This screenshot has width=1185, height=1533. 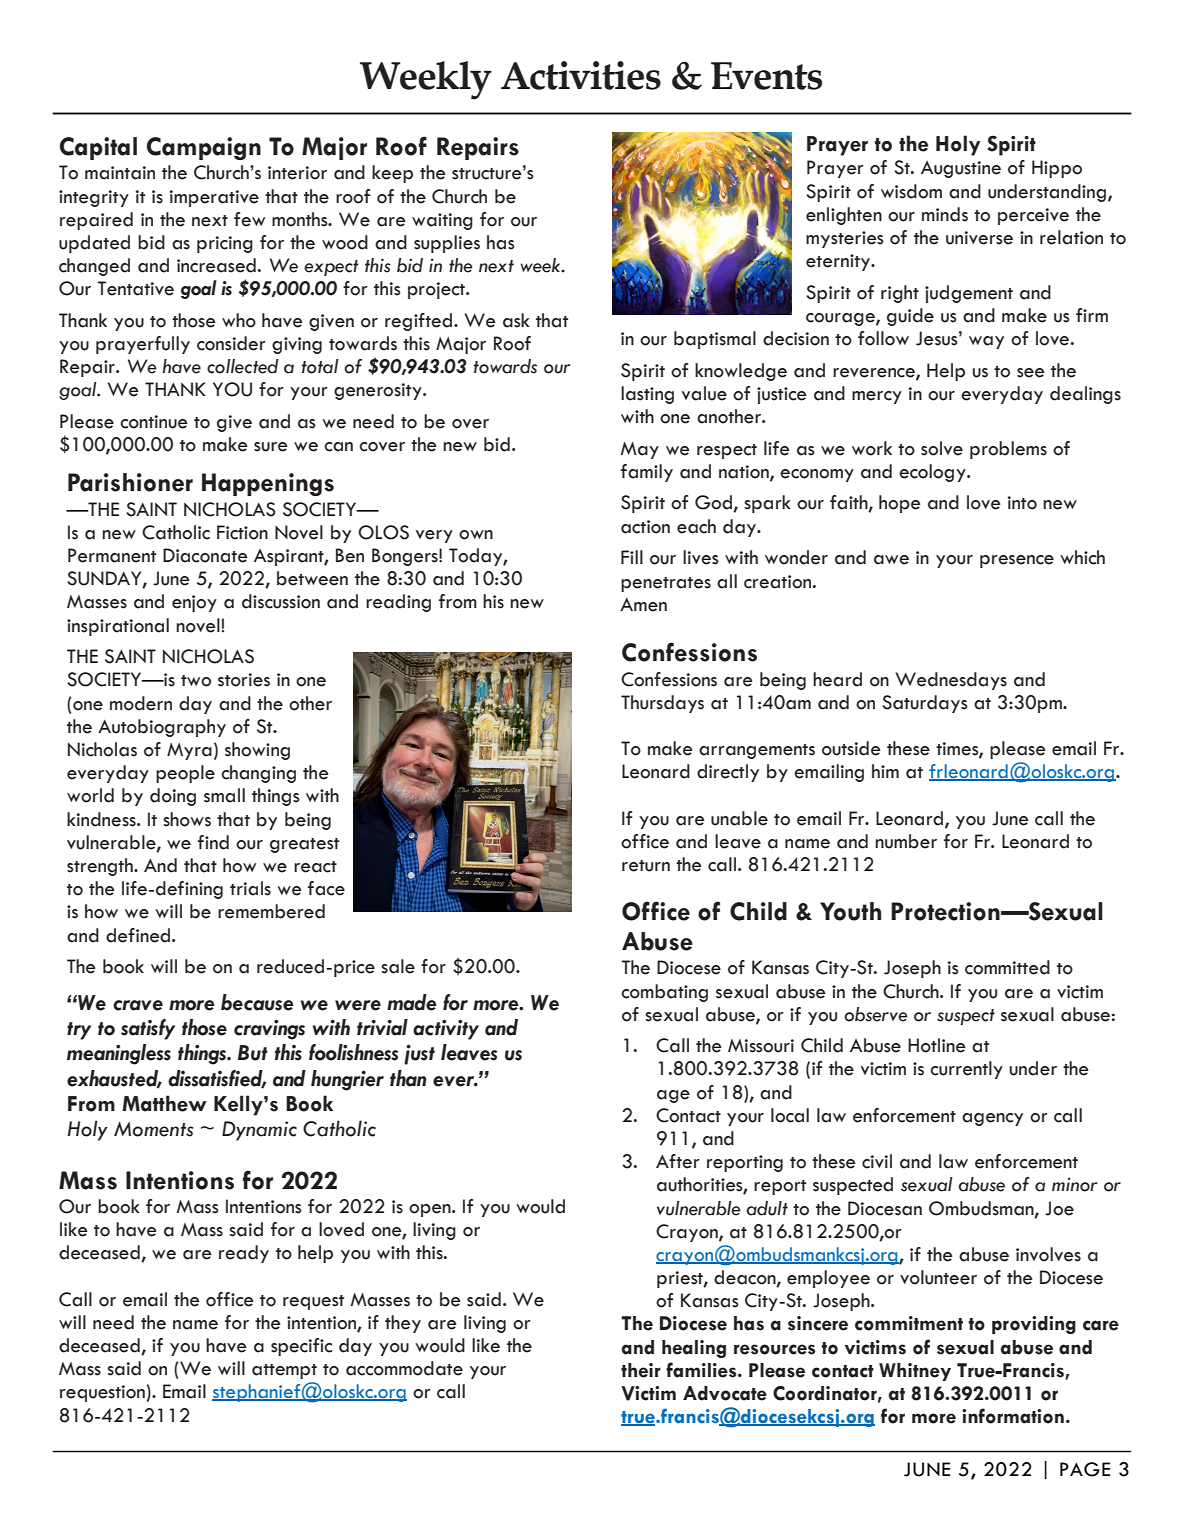 I want to click on lasting, so click(x=647, y=395).
